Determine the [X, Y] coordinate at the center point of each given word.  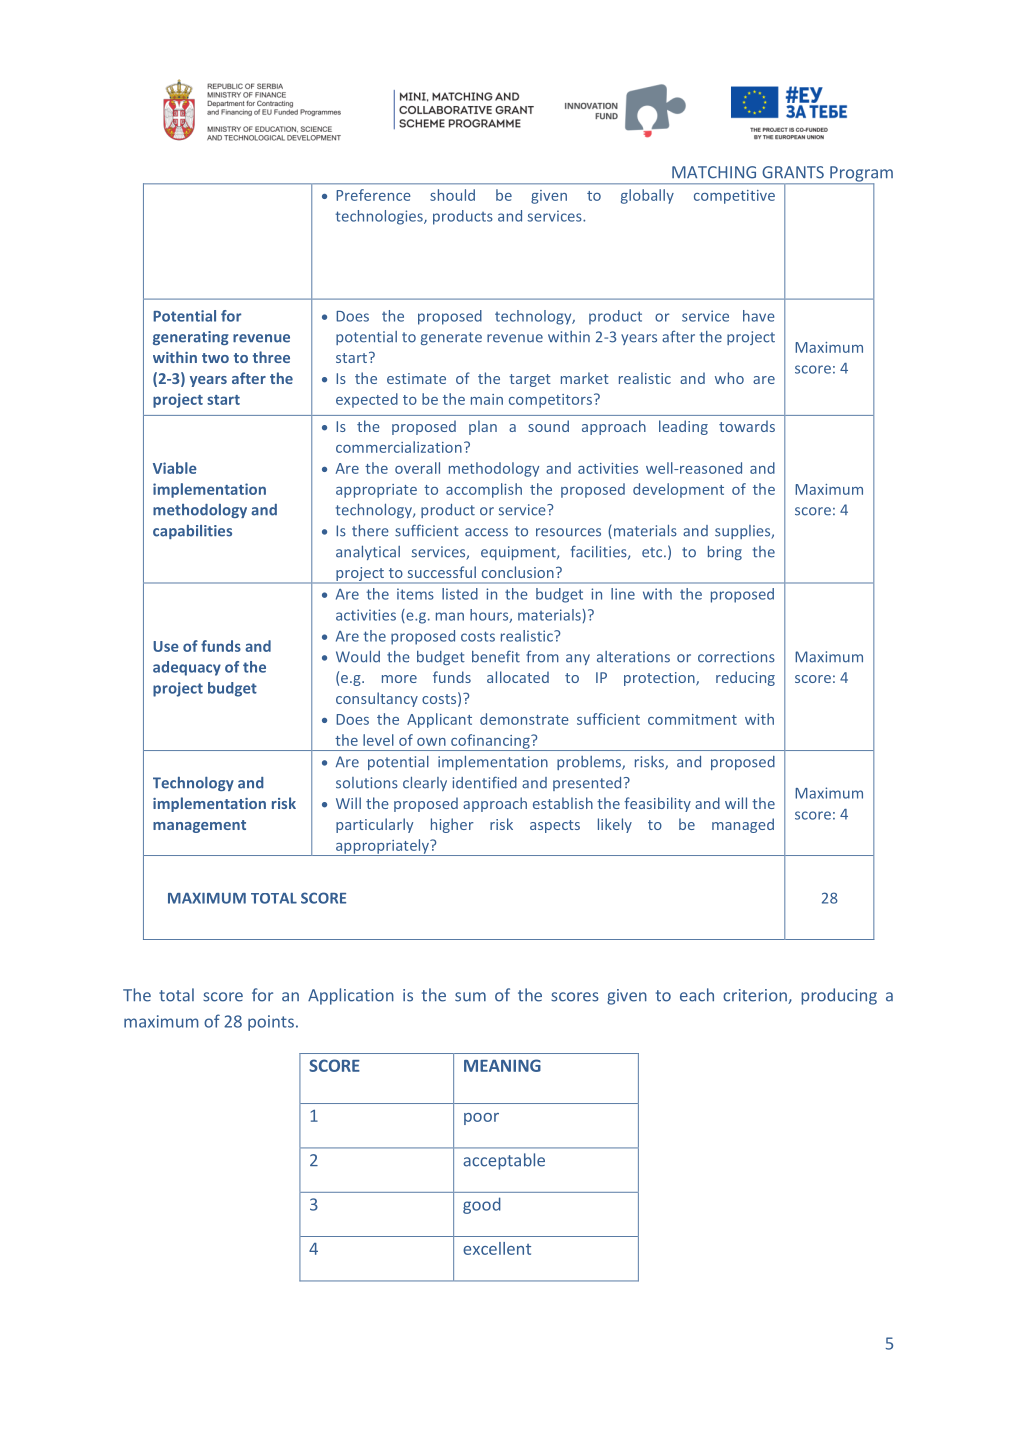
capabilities [192, 532]
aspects [555, 826]
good [482, 1205]
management [199, 826]
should [452, 195]
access [486, 532]
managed [743, 825]
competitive [734, 197]
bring [725, 553]
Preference [373, 195]
